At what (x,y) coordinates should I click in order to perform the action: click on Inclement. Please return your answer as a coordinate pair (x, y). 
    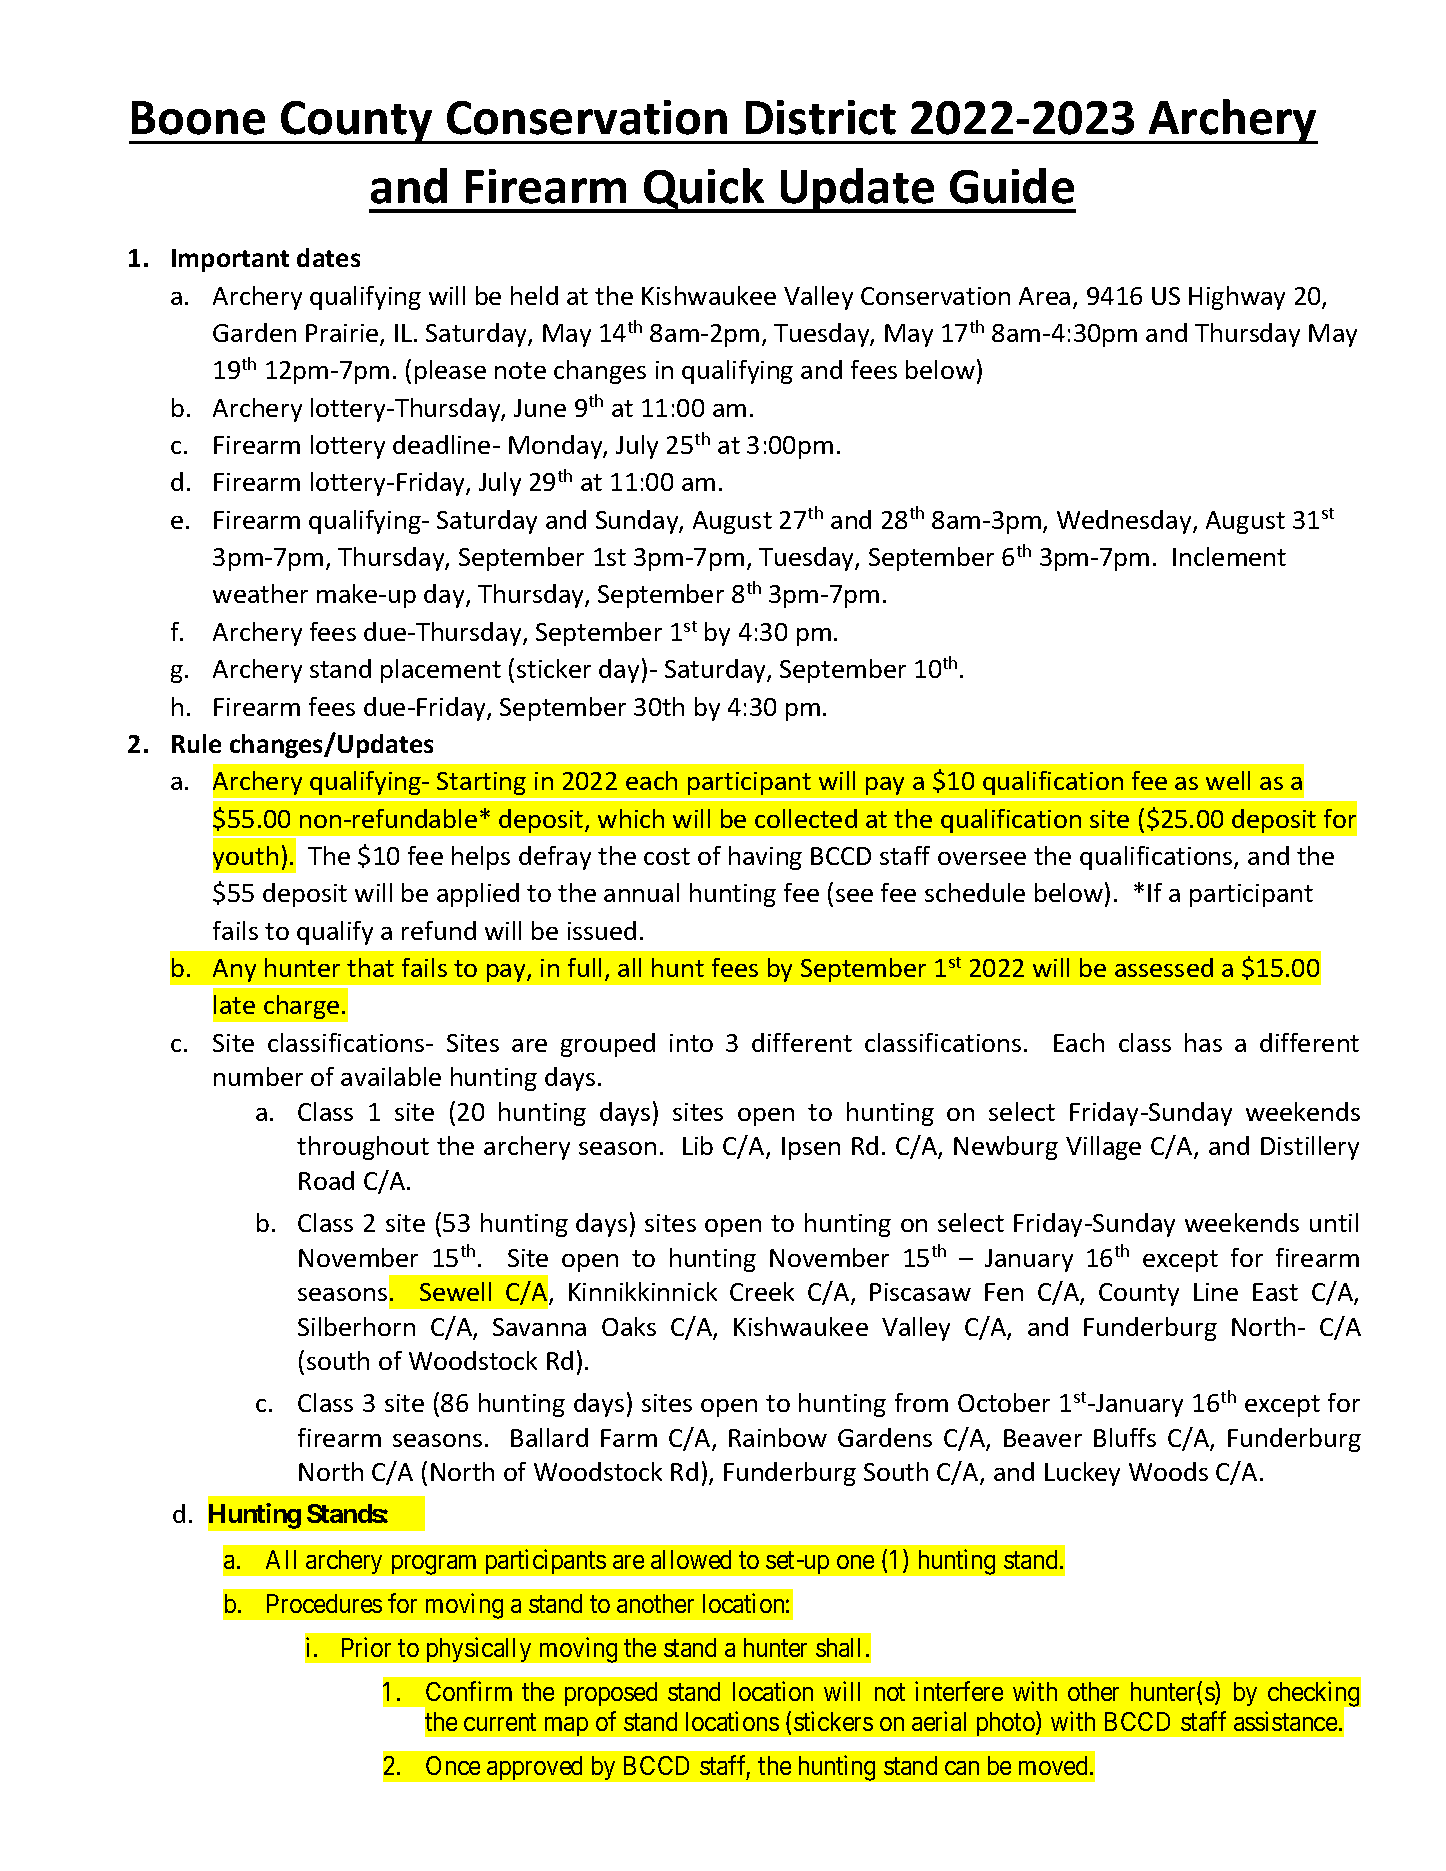
    Looking at the image, I should click on (1229, 556).
